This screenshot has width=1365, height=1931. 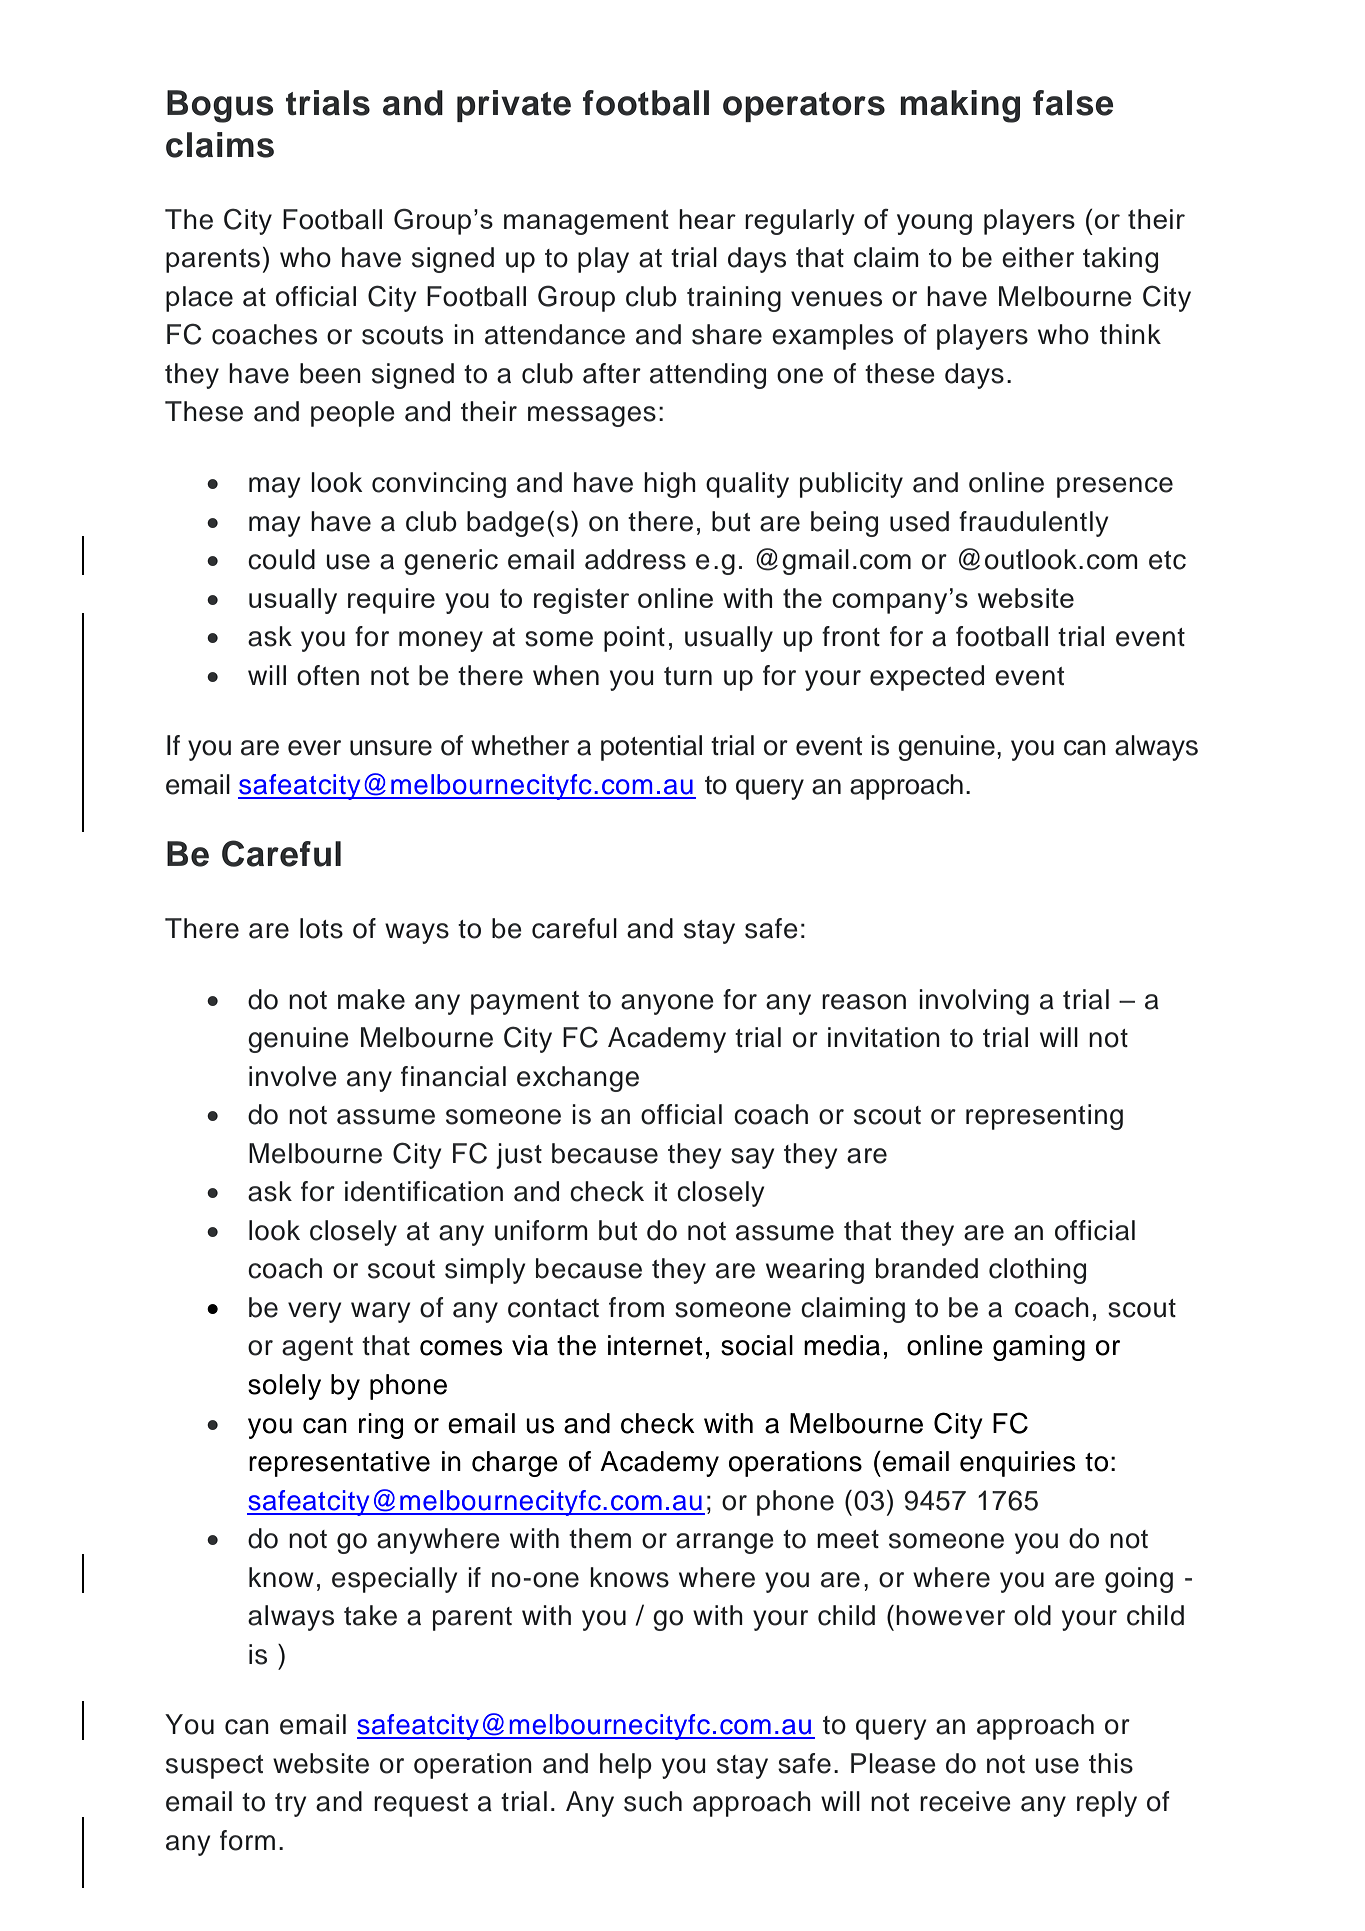 I want to click on try, so click(x=290, y=1805).
